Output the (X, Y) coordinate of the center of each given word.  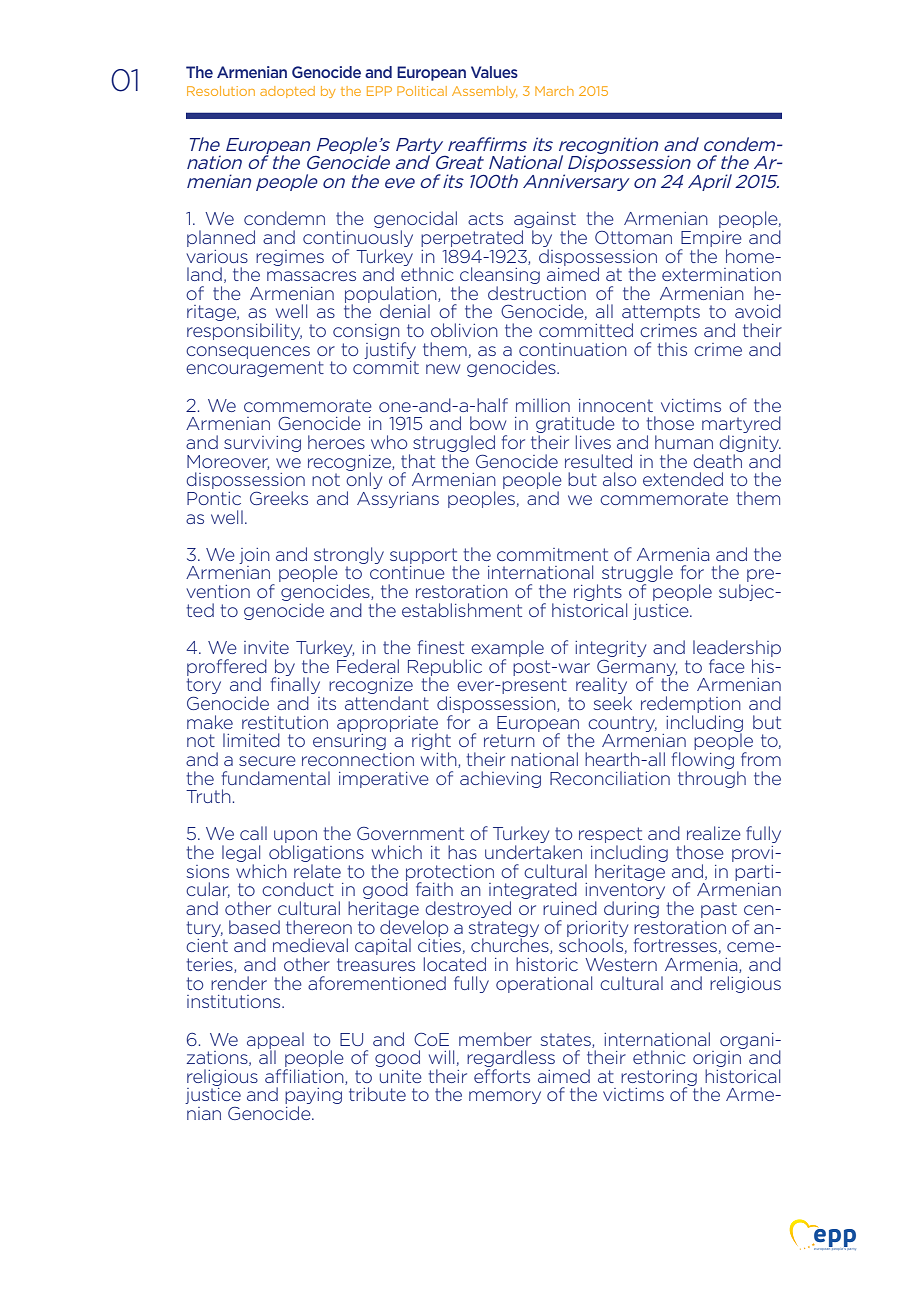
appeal (275, 1041)
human (684, 442)
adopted (287, 92)
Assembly (484, 92)
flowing (703, 760)
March (554, 91)
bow (488, 423)
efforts (502, 1076)
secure (267, 761)
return (509, 740)
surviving (262, 444)
